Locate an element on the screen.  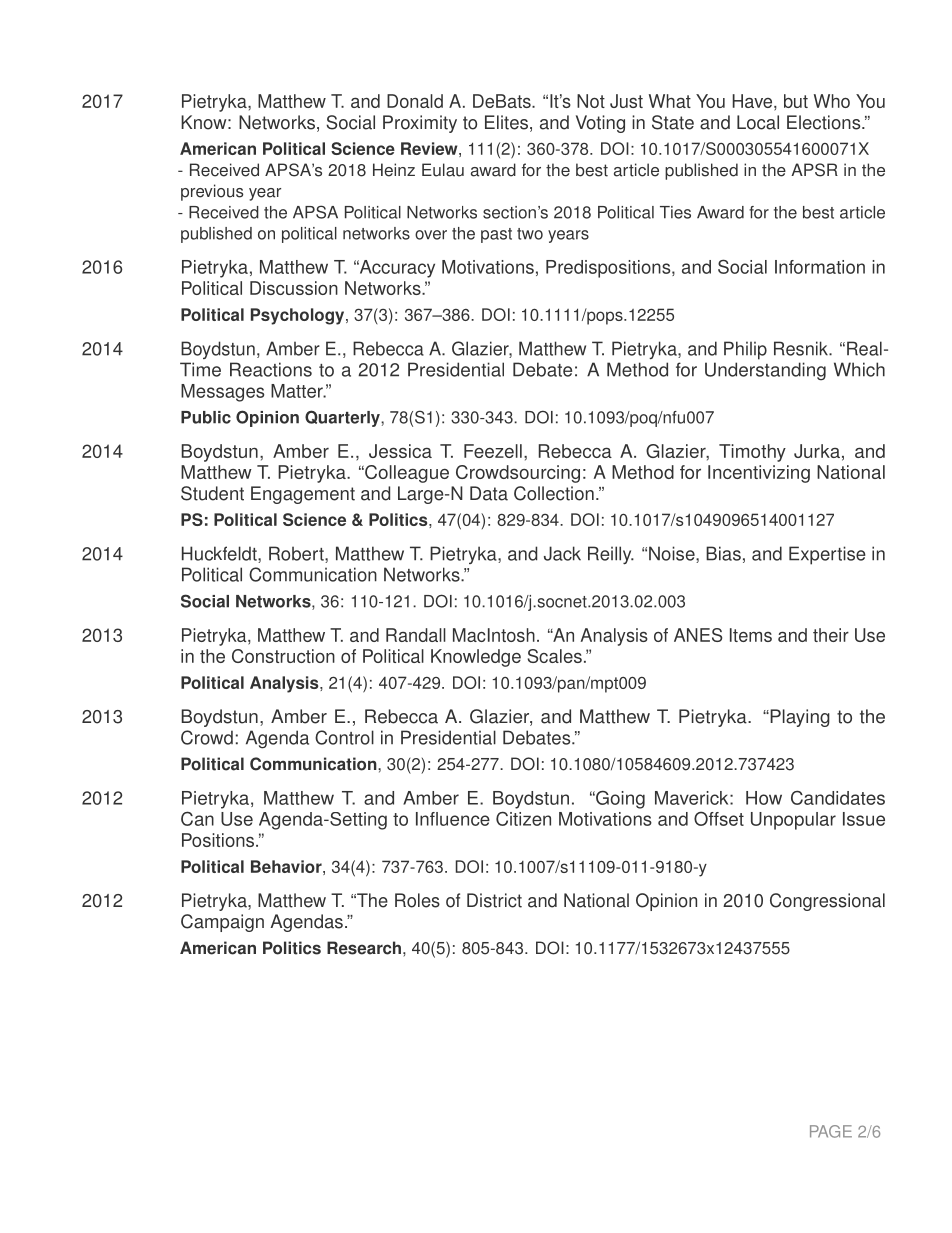
previous is located at coordinates (212, 192).
